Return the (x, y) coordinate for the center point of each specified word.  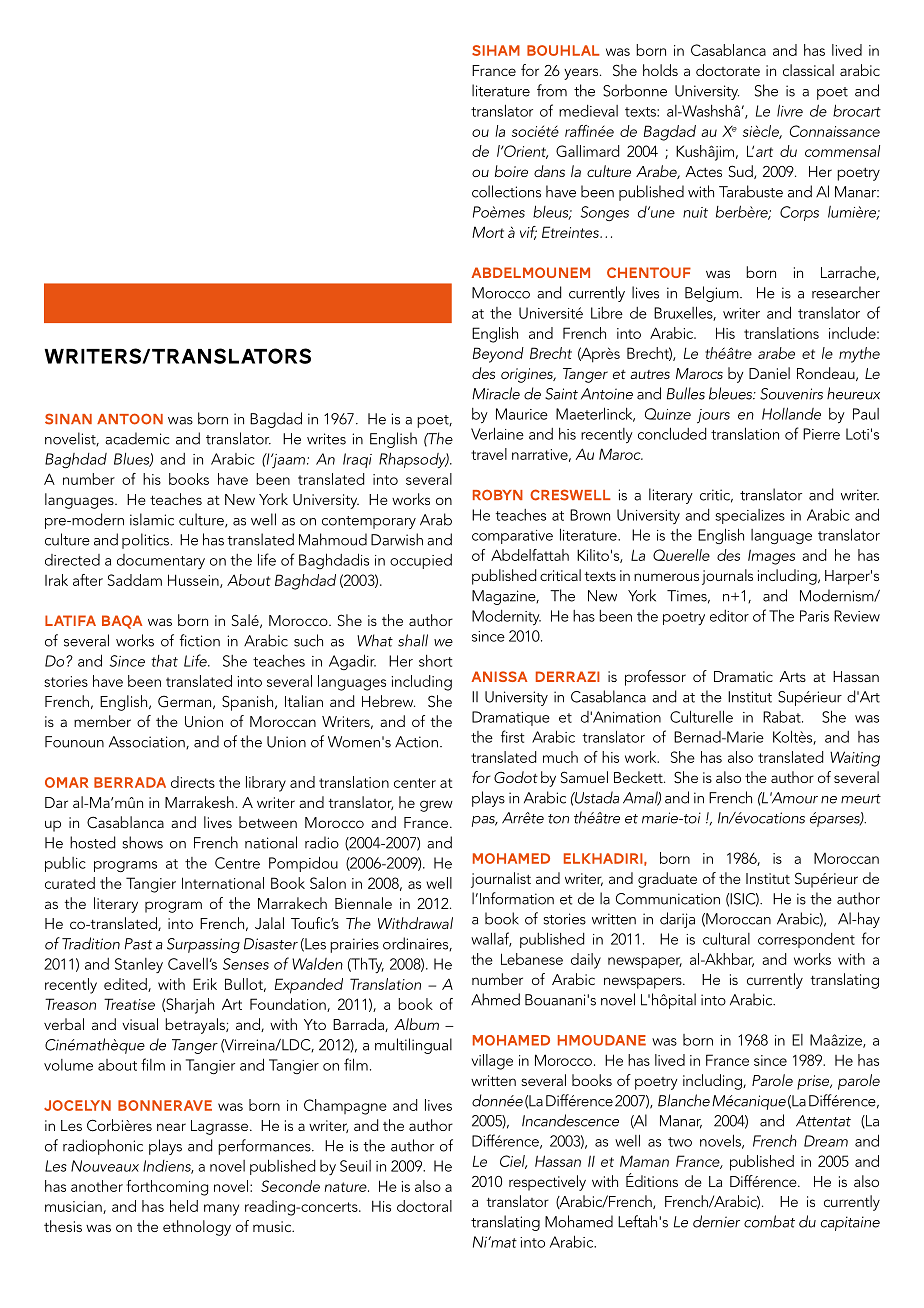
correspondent (806, 940)
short (435, 661)
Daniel (769, 373)
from (552, 90)
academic (137, 438)
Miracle (496, 393)
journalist (501, 880)
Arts (792, 676)
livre (790, 110)
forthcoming (167, 1188)
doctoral (424, 1206)
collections (506, 191)
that (164, 661)
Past (138, 944)
